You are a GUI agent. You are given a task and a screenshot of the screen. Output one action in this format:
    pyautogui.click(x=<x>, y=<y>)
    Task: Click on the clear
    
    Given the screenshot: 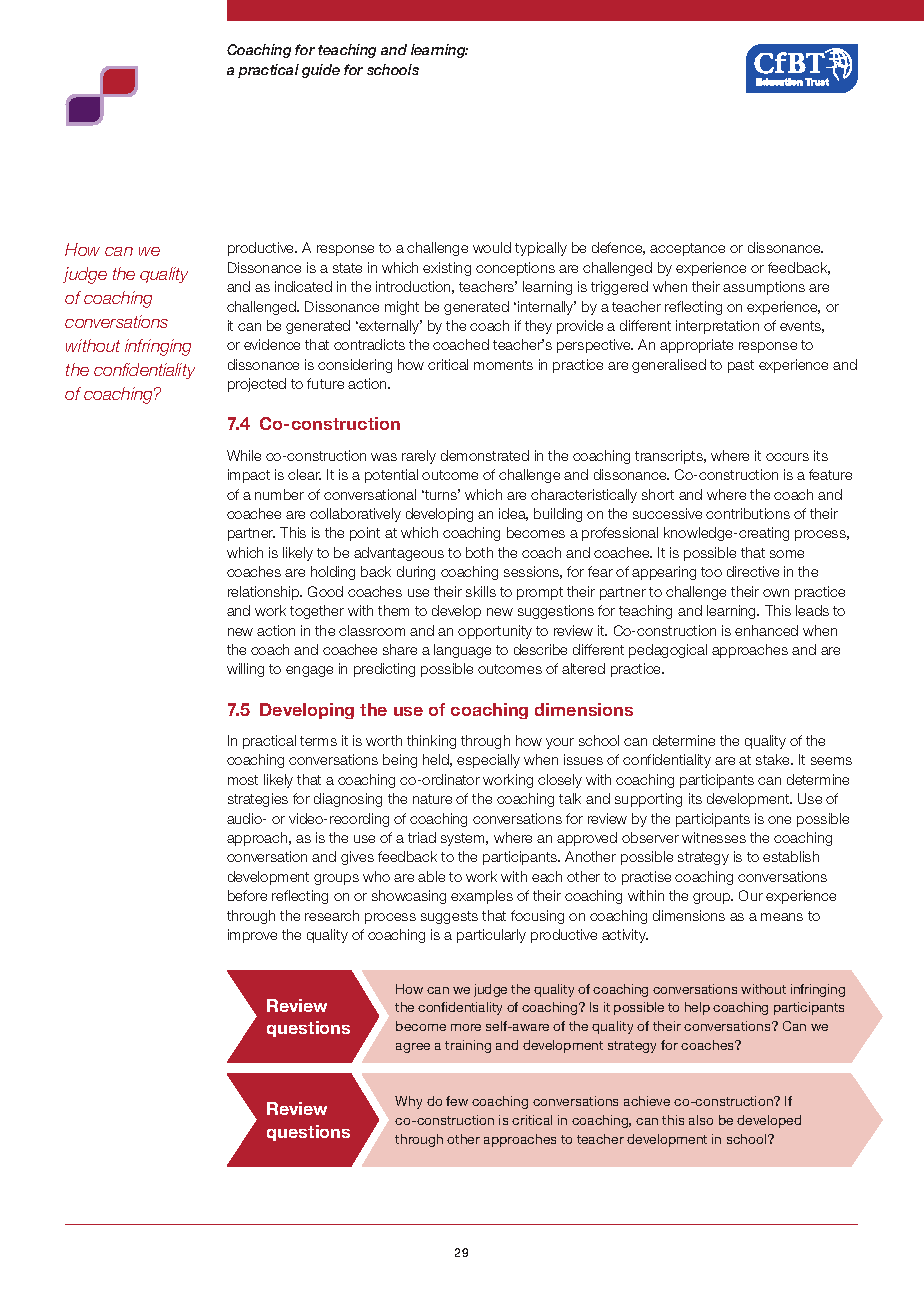 What is the action you would take?
    pyautogui.click(x=304, y=474)
